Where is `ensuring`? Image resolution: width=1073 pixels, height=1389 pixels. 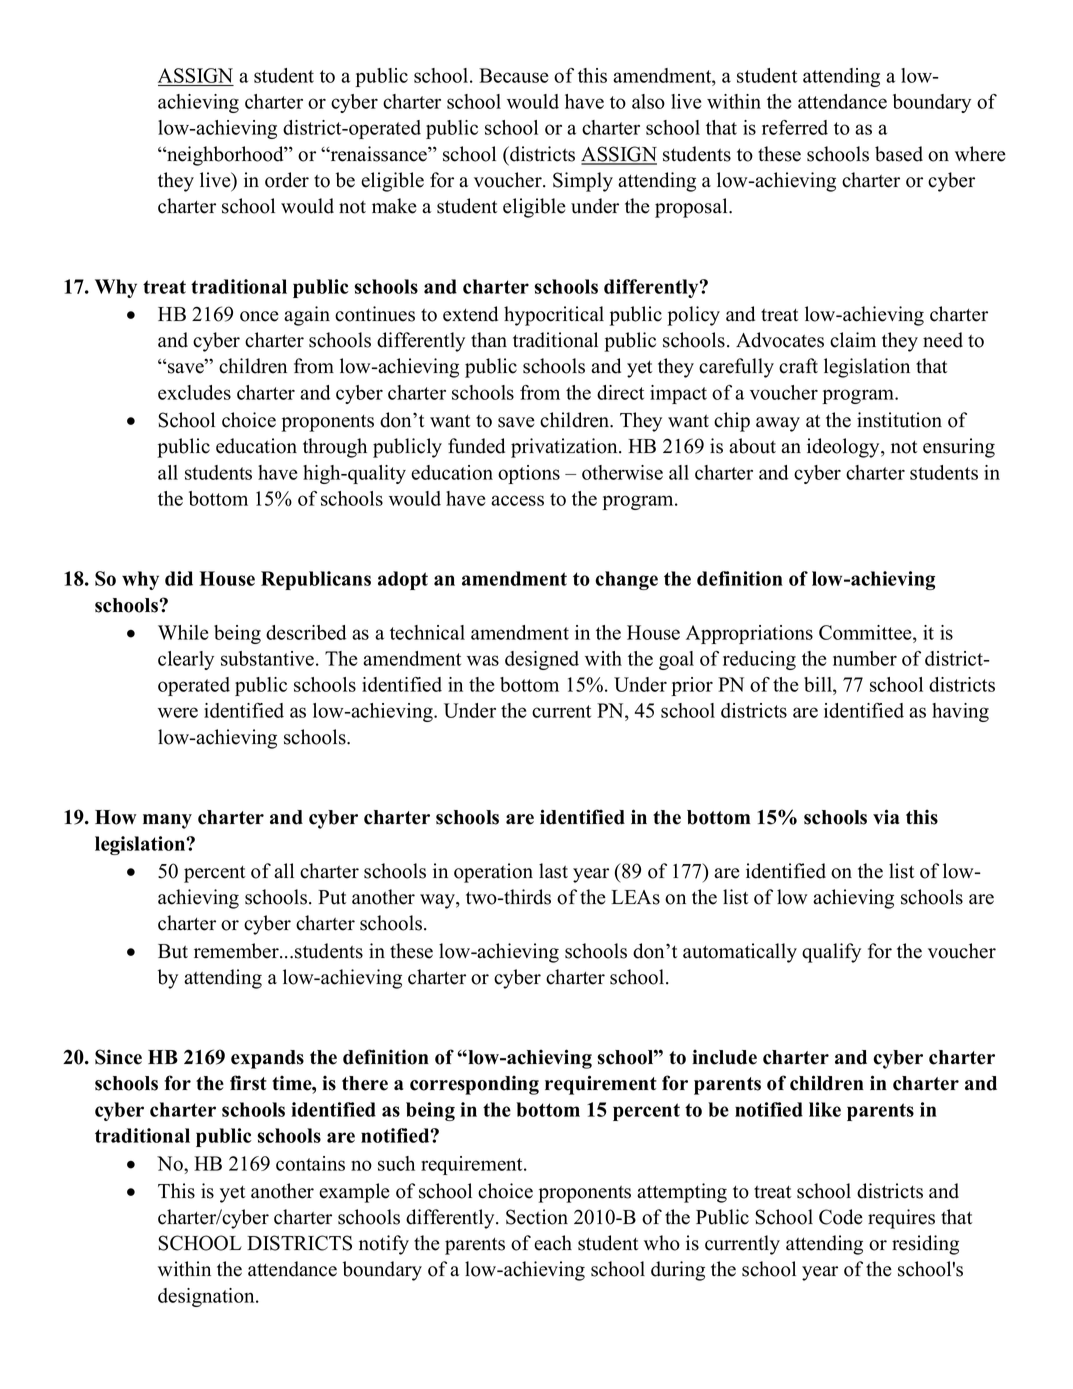 ensuring is located at coordinates (959, 448).
